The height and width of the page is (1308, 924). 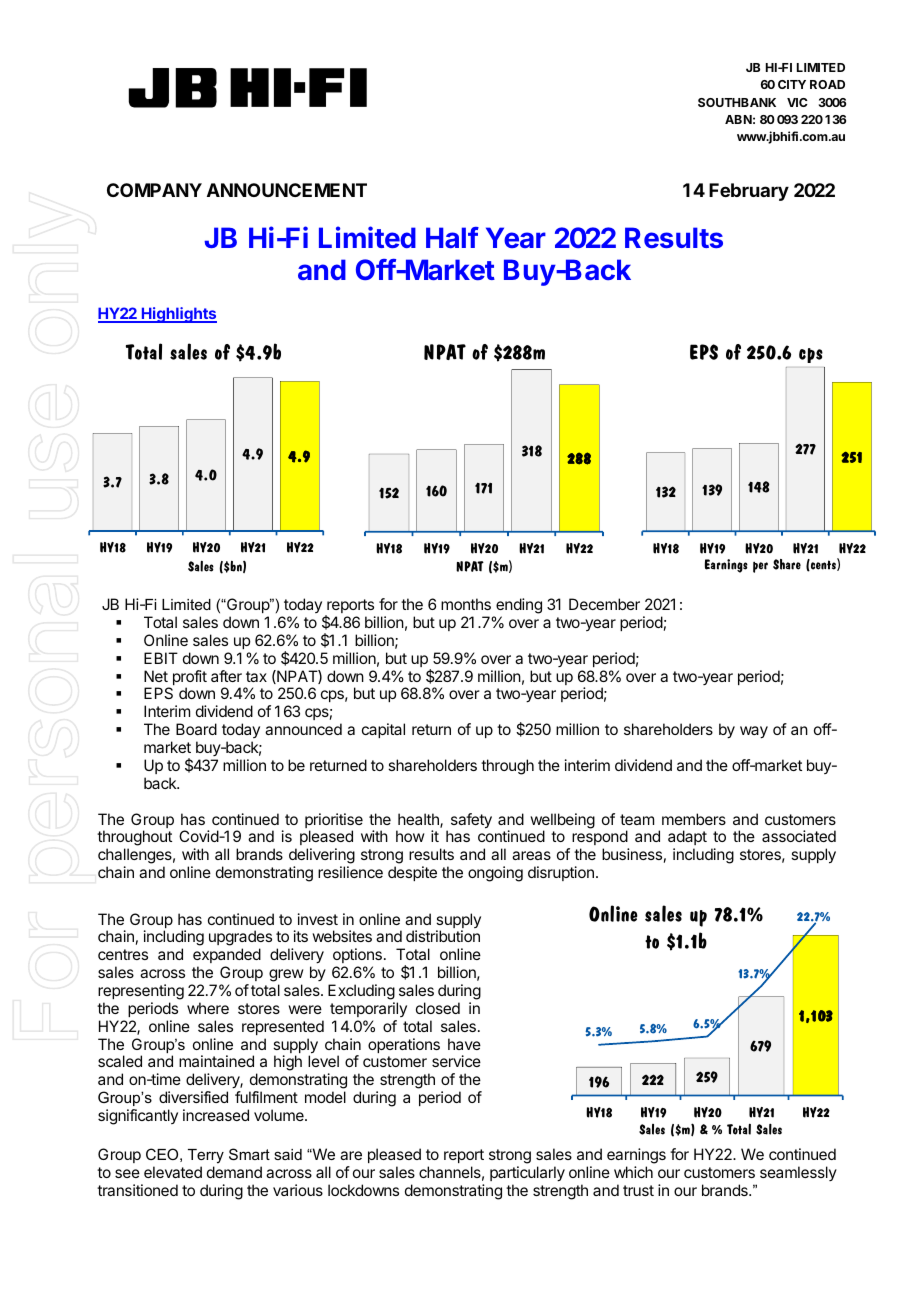 I want to click on ongoing, so click(x=495, y=874).
